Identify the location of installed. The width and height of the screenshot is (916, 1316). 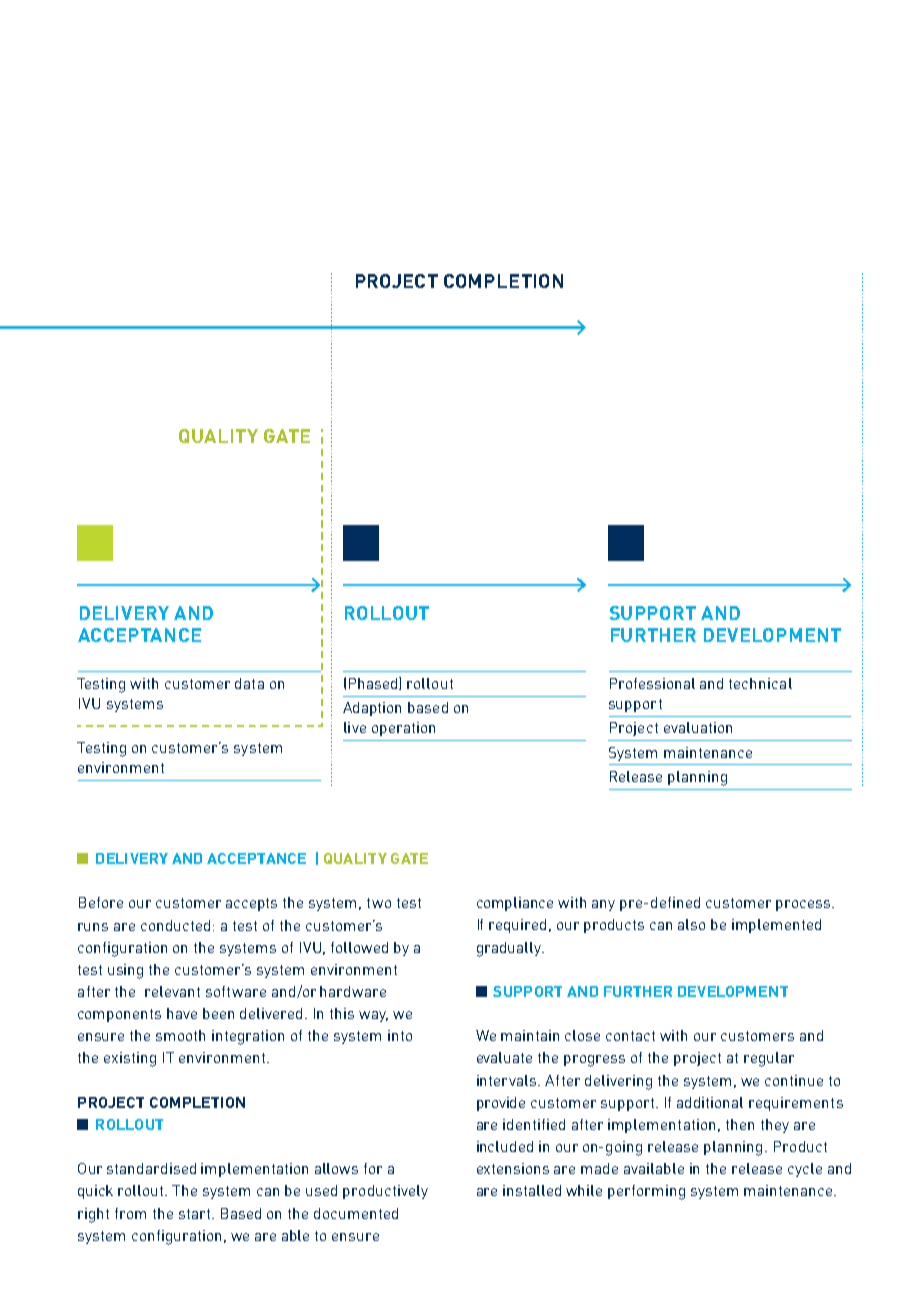
(532, 1190).
